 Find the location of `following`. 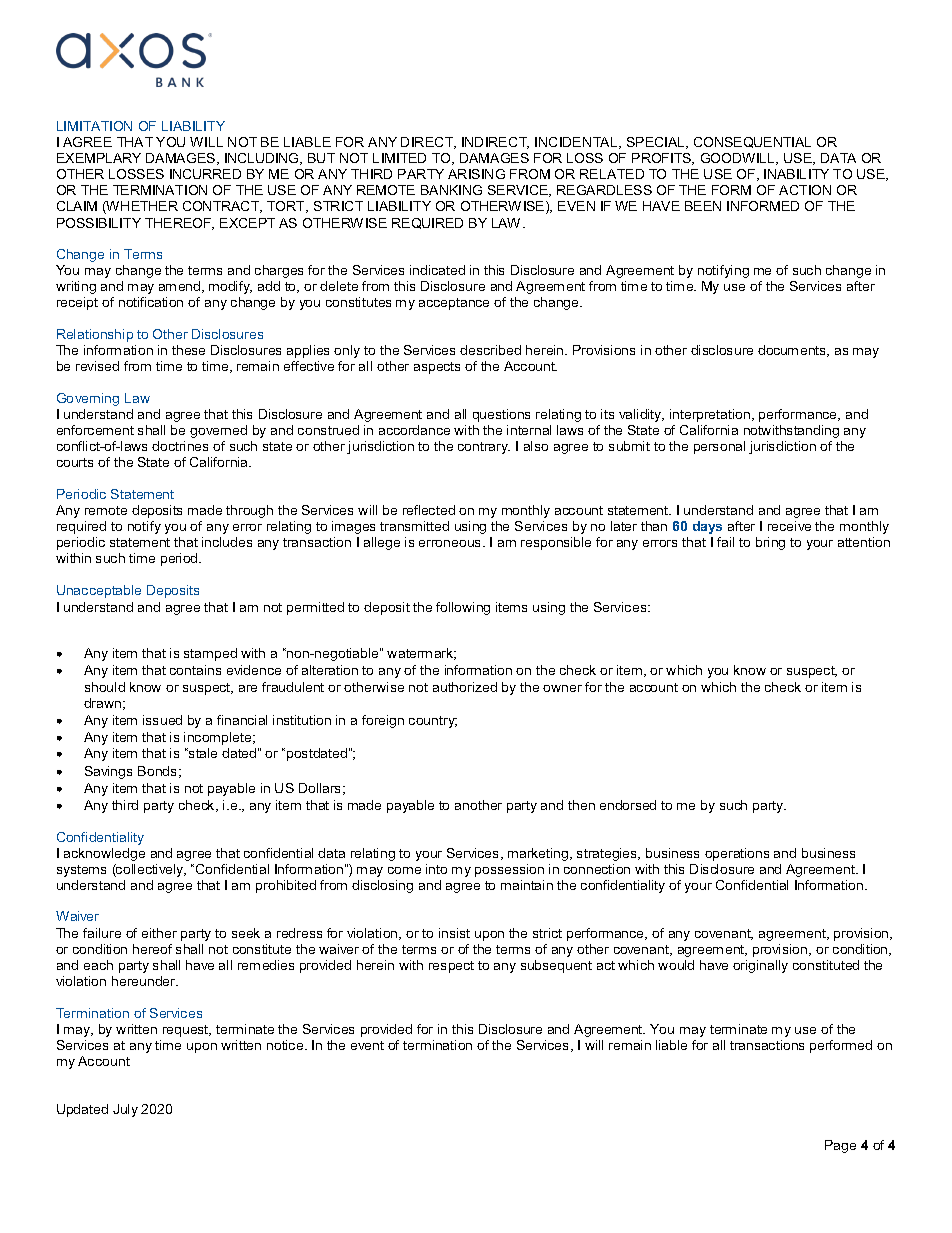

following is located at coordinates (463, 608).
